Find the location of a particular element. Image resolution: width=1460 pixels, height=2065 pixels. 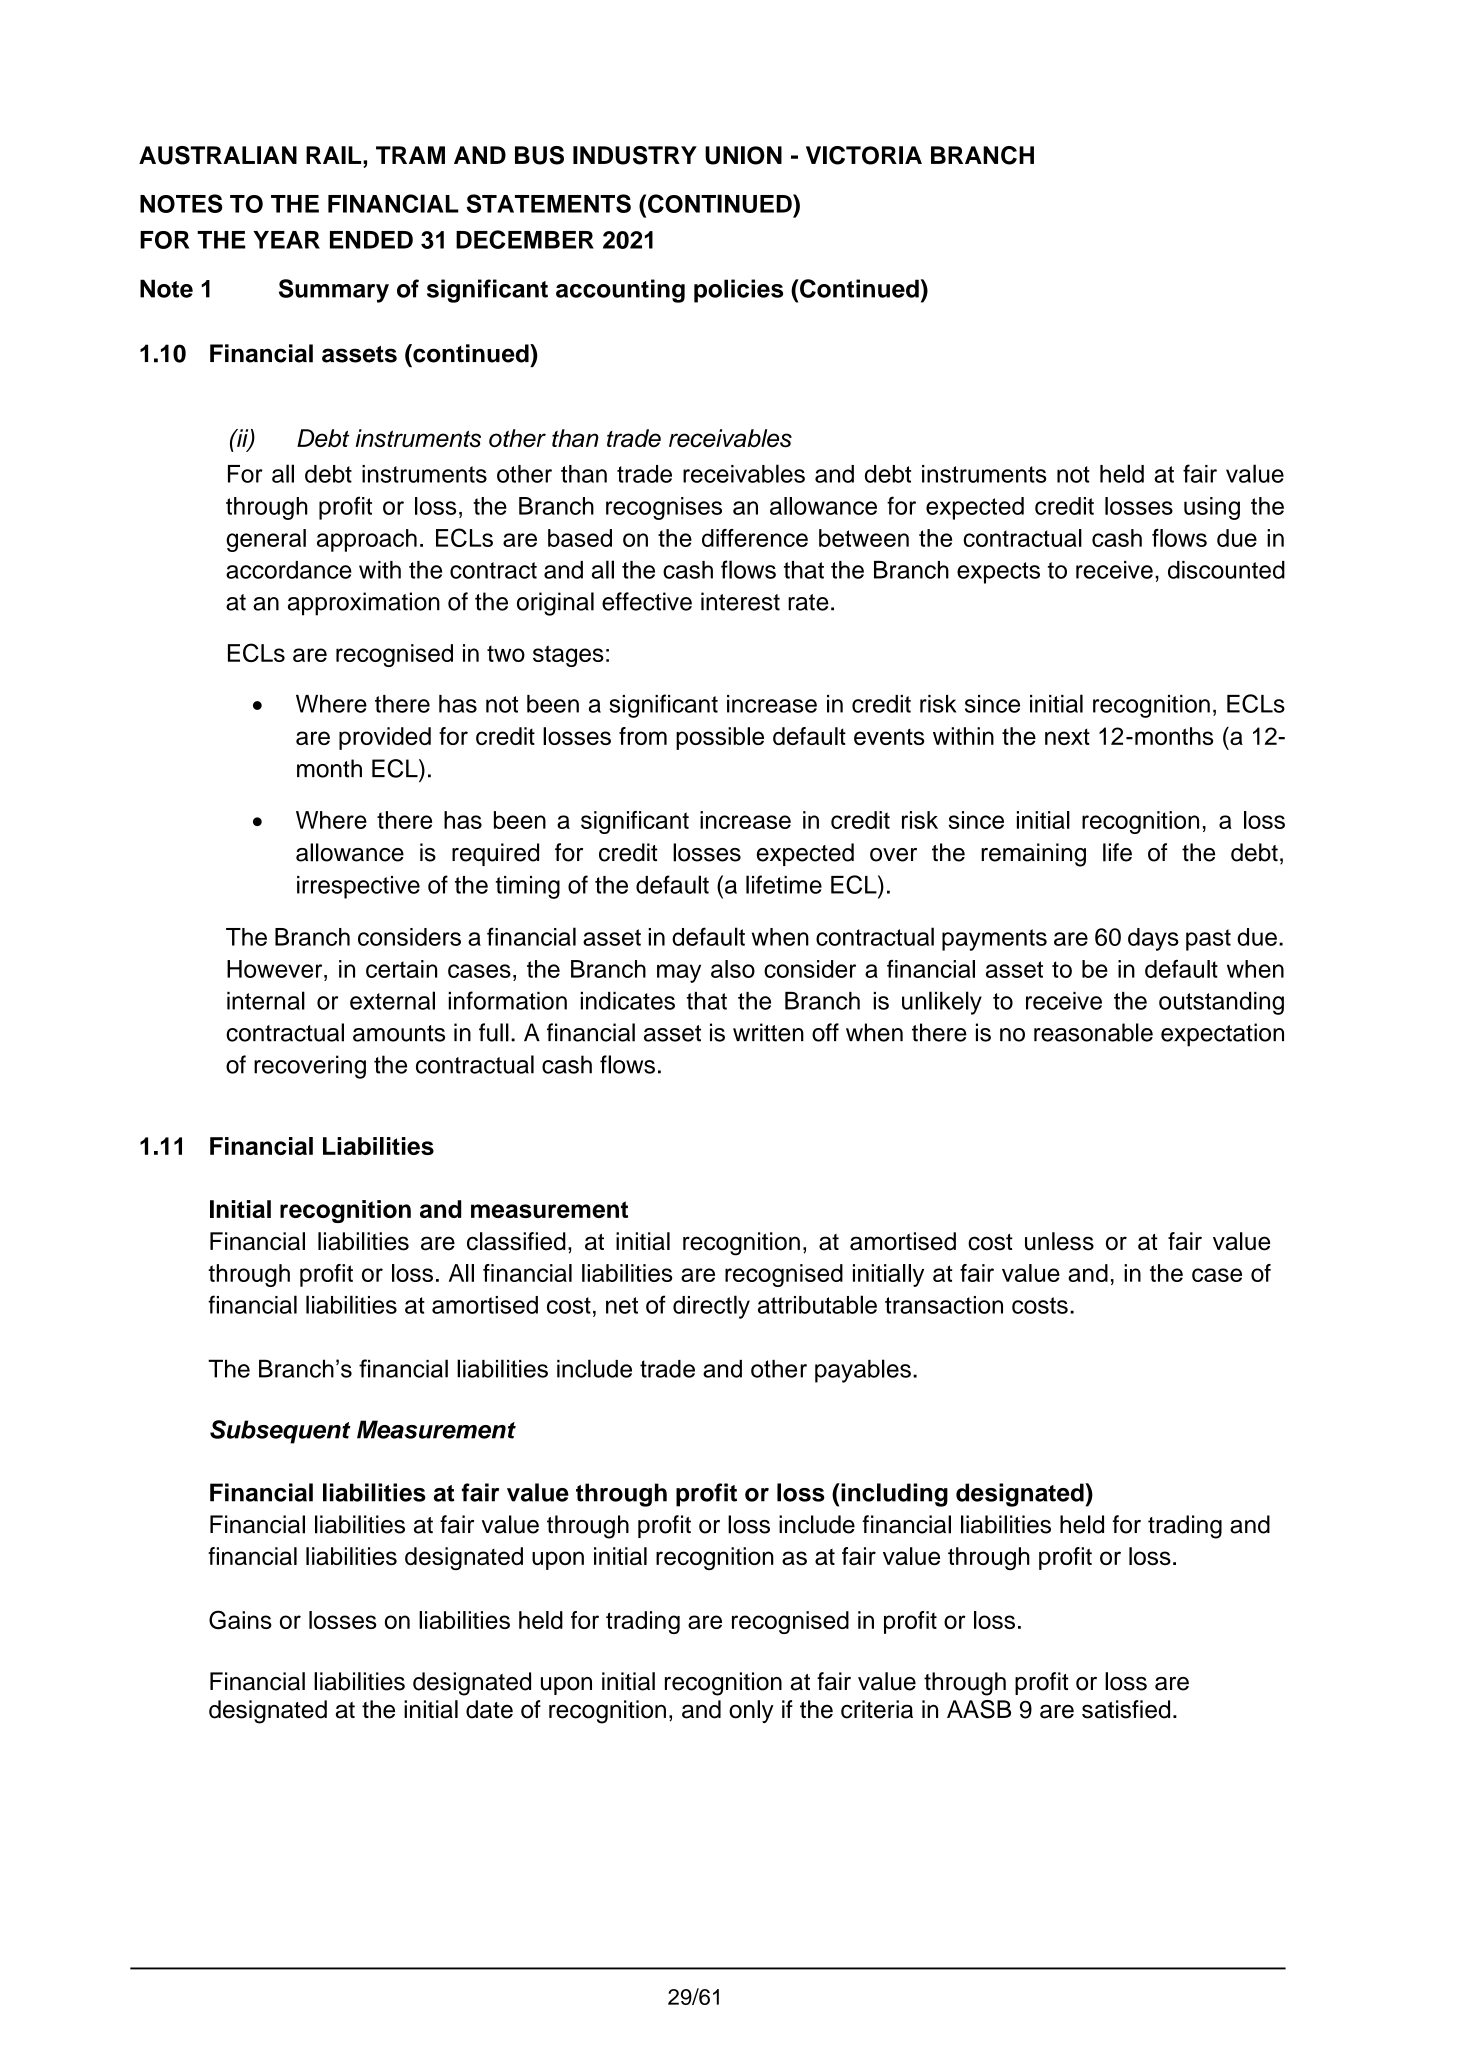

expects is located at coordinates (998, 573).
